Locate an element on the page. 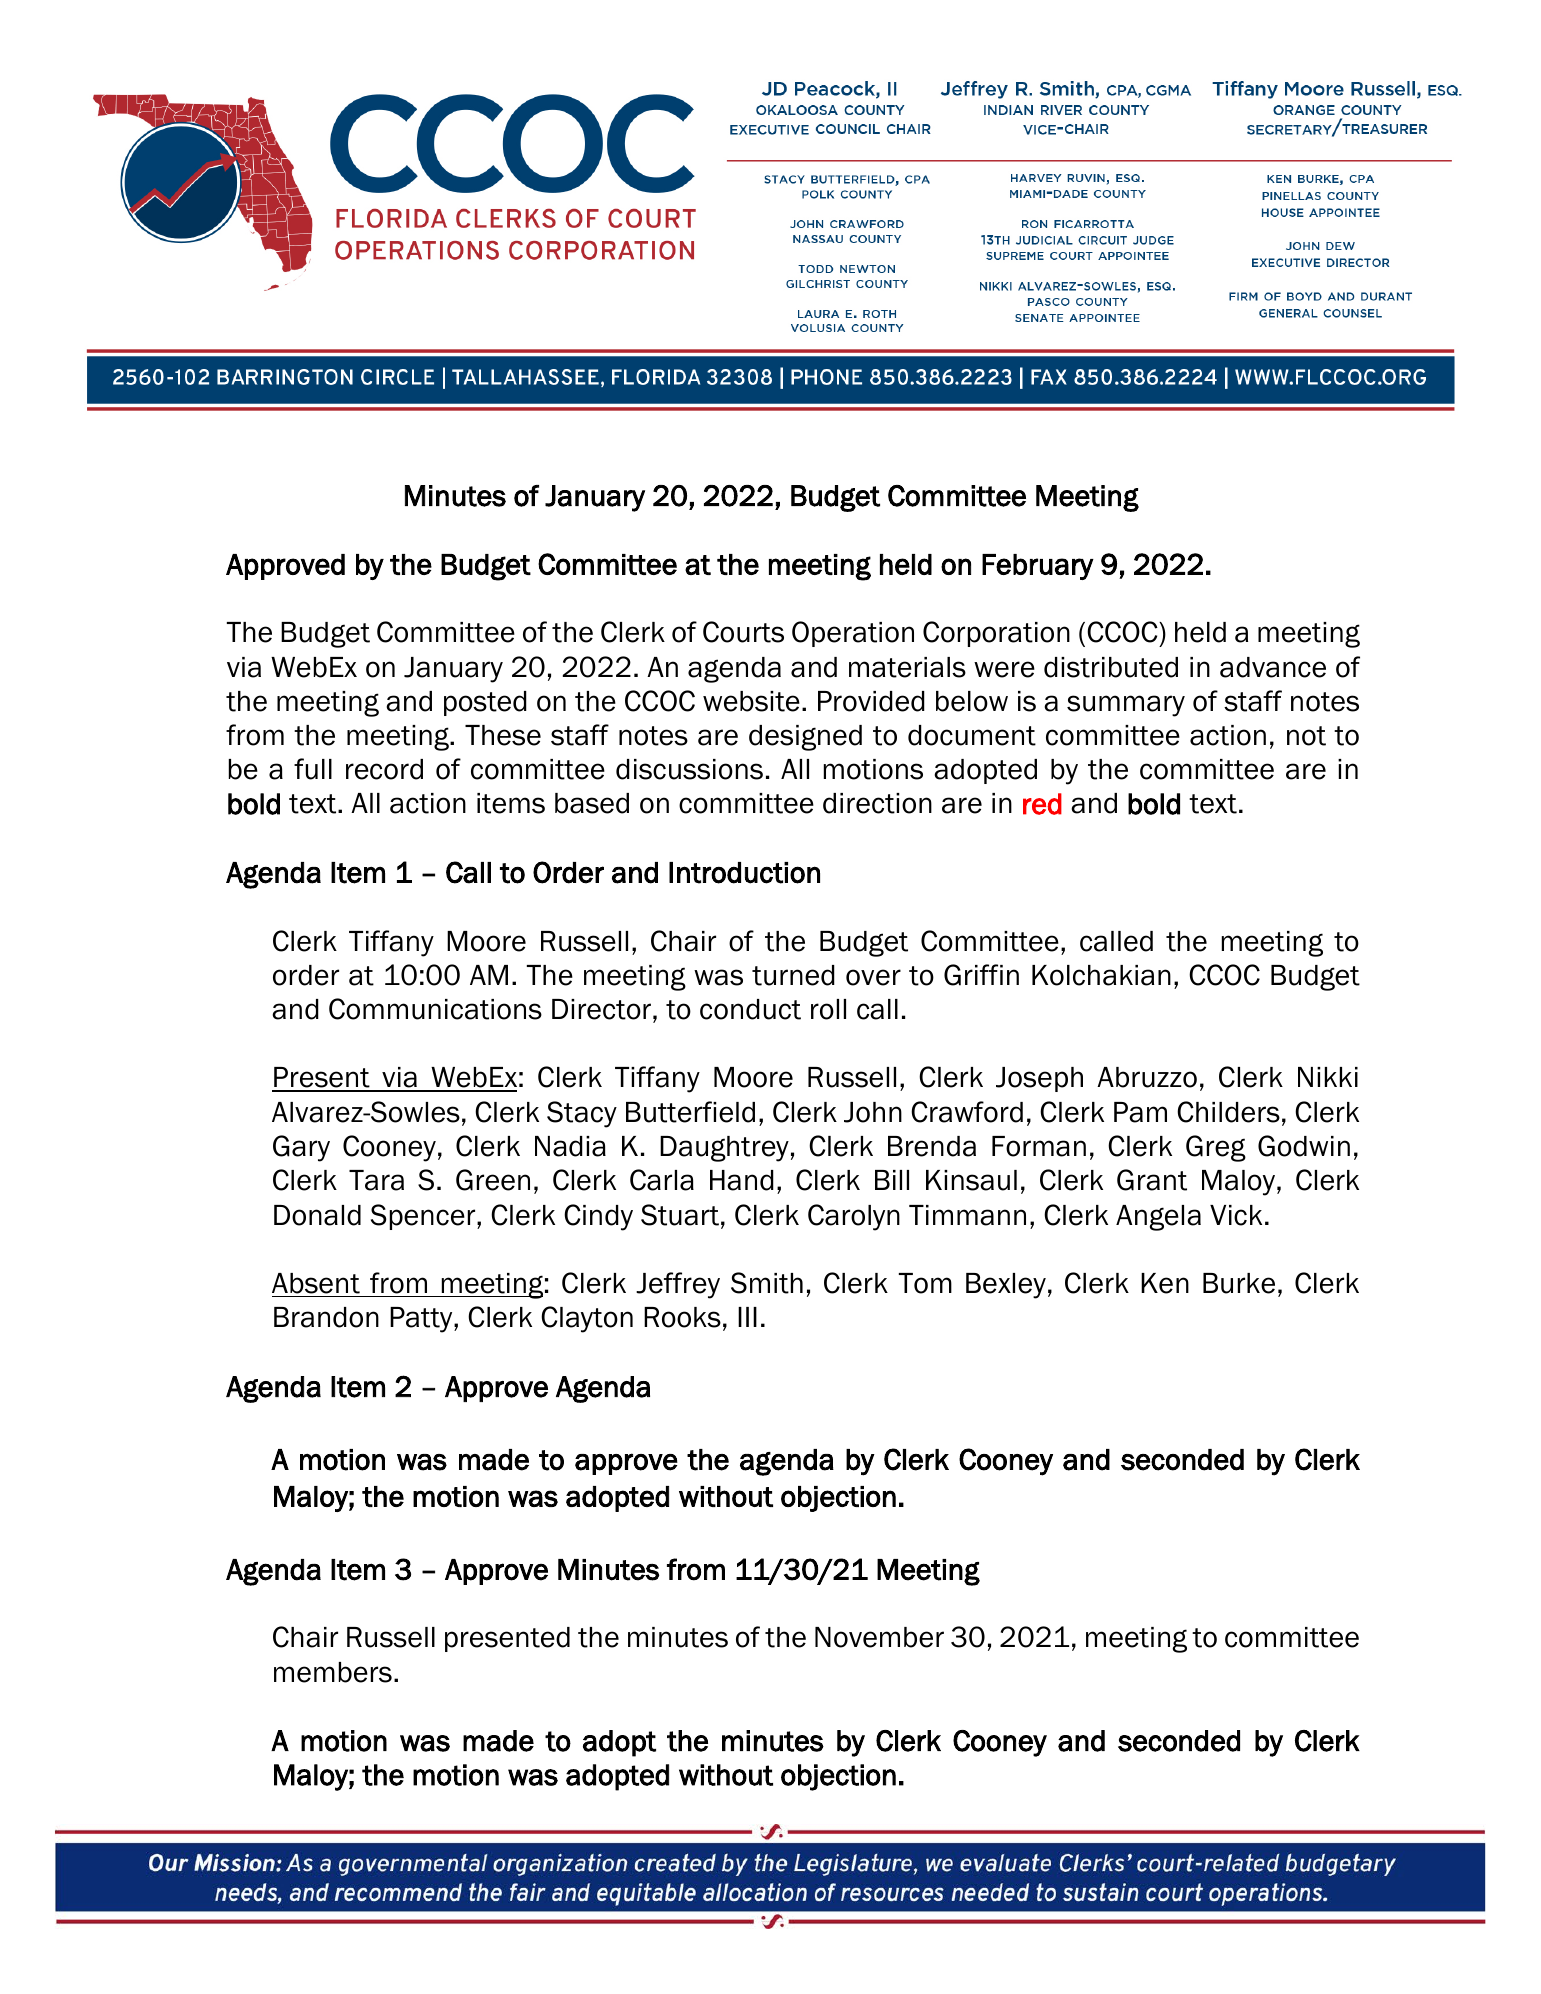  Smith is located at coordinates (767, 1283).
